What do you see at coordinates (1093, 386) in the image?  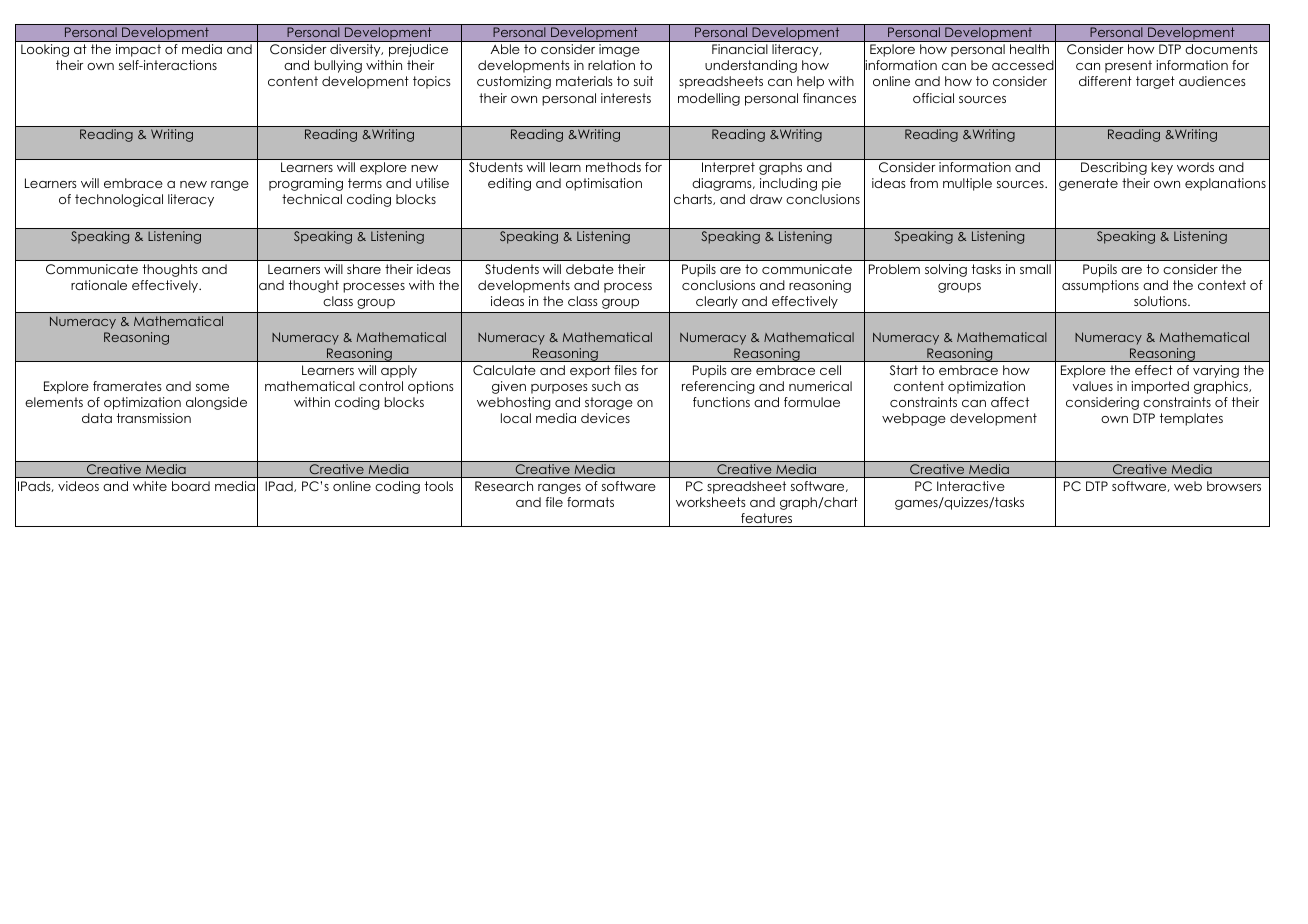 I see `values` at bounding box center [1093, 386].
